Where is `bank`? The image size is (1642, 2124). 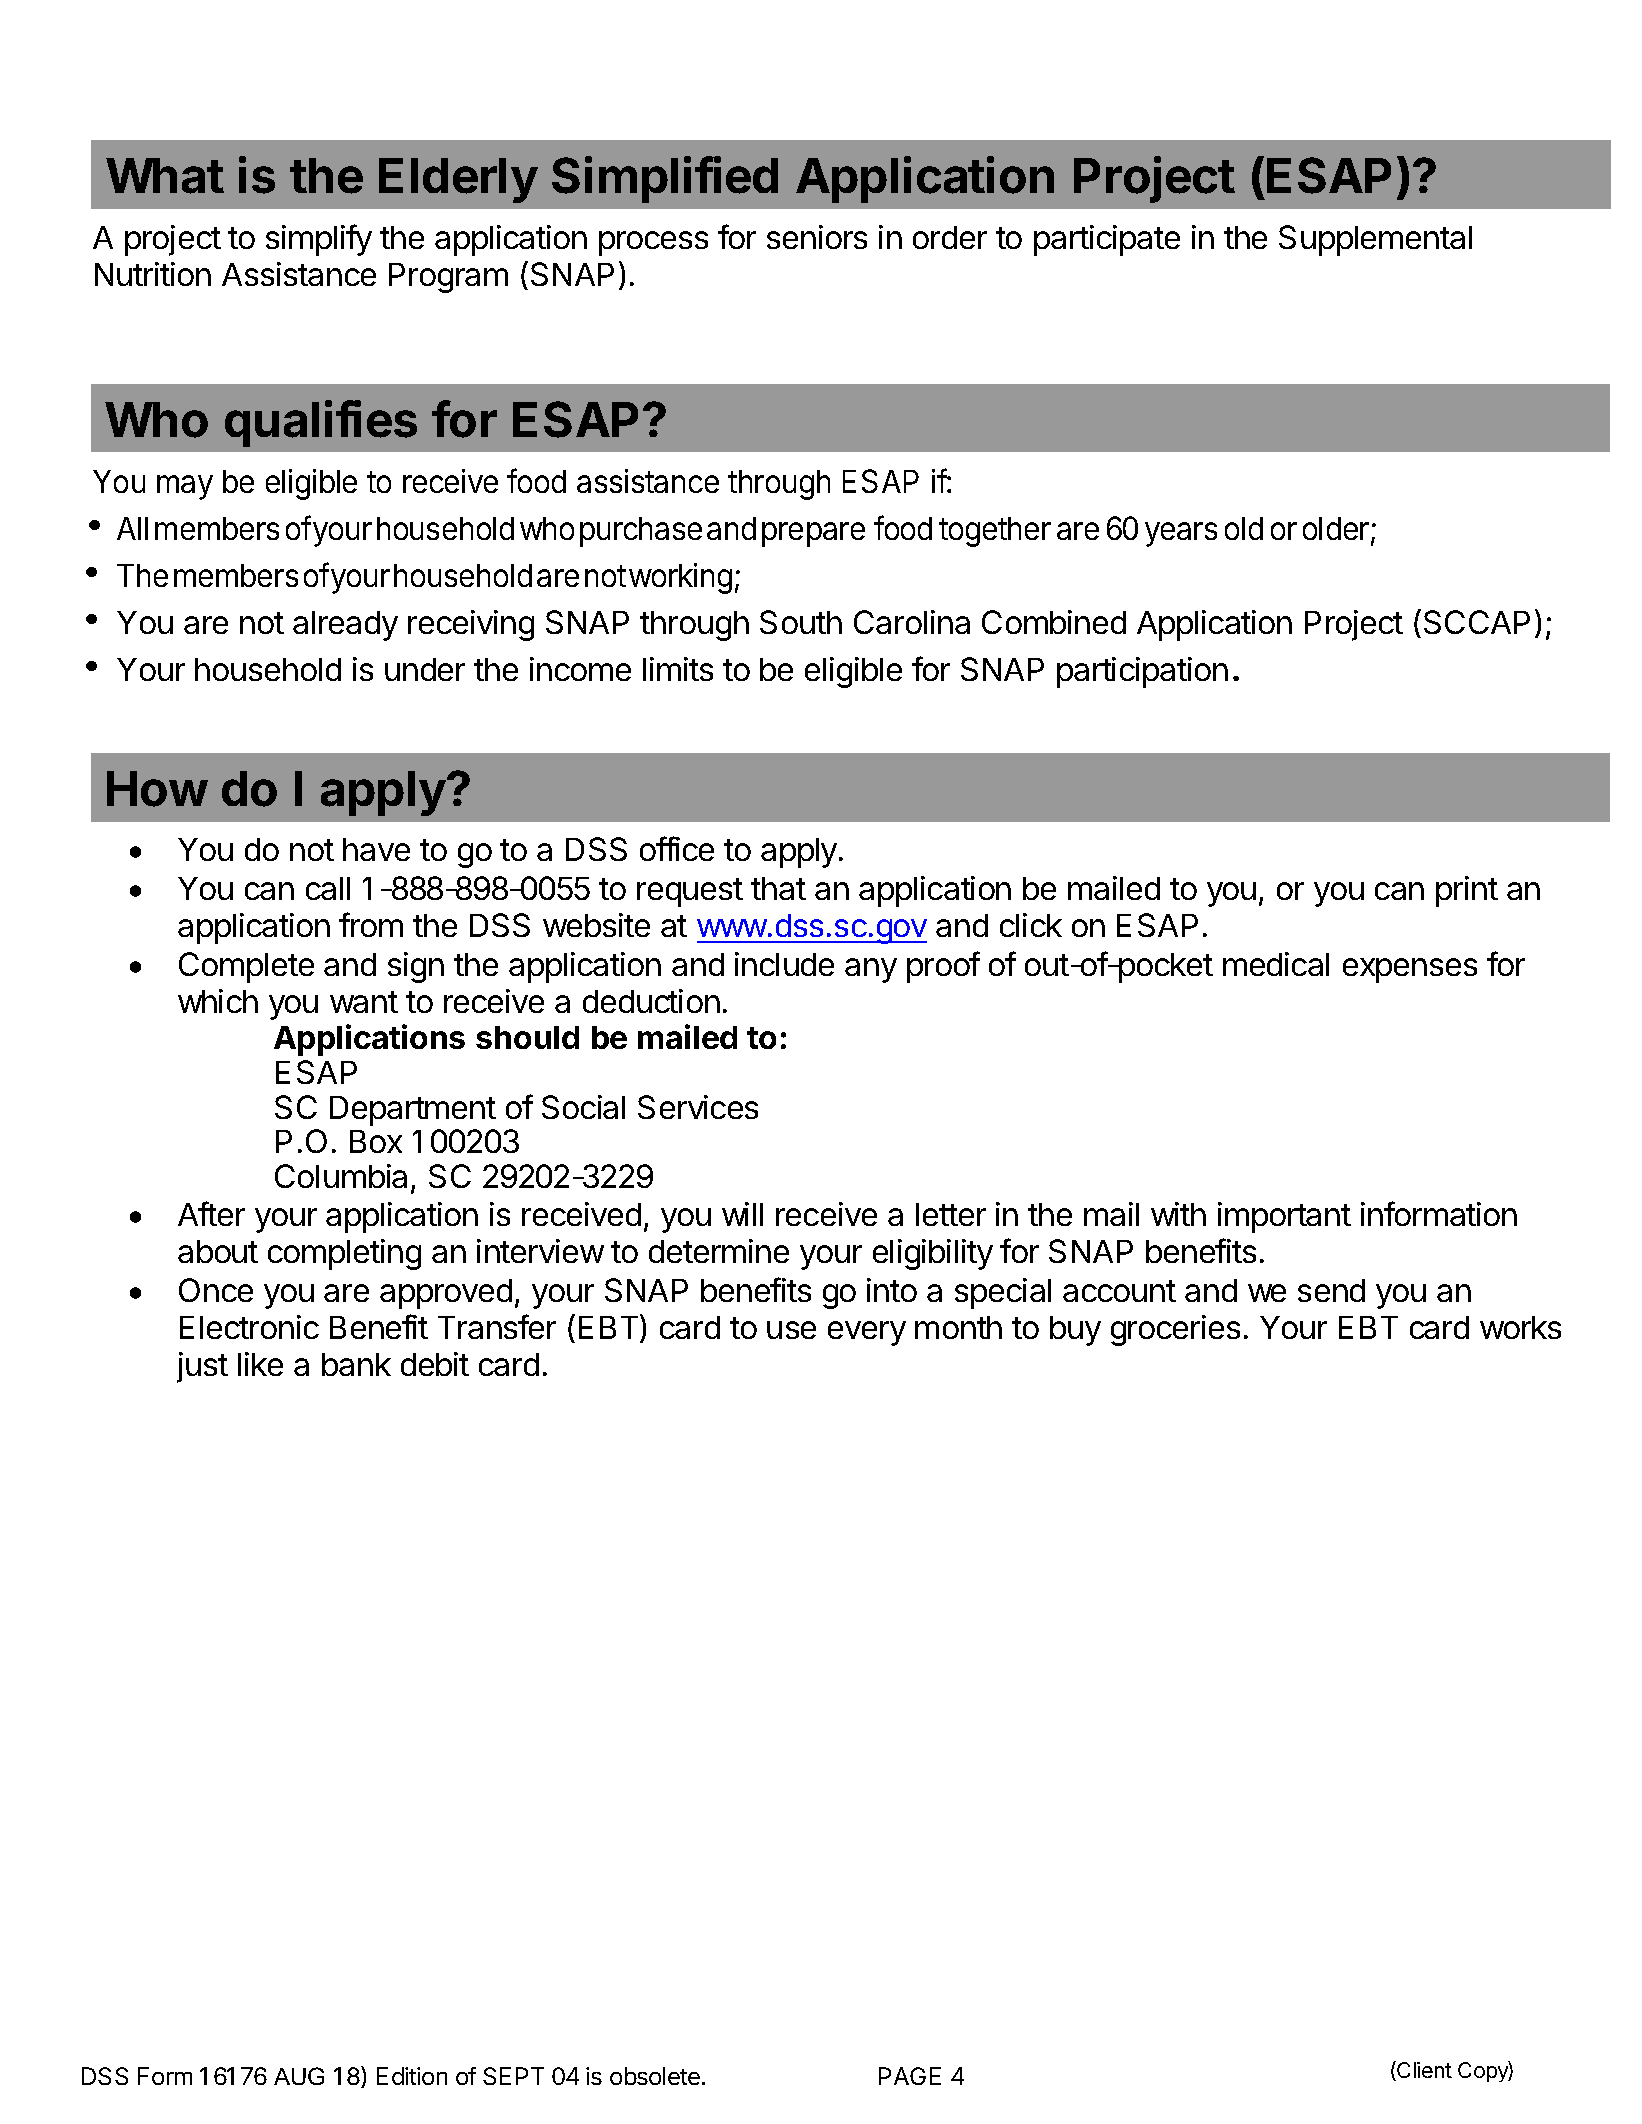 bank is located at coordinates (356, 1364).
